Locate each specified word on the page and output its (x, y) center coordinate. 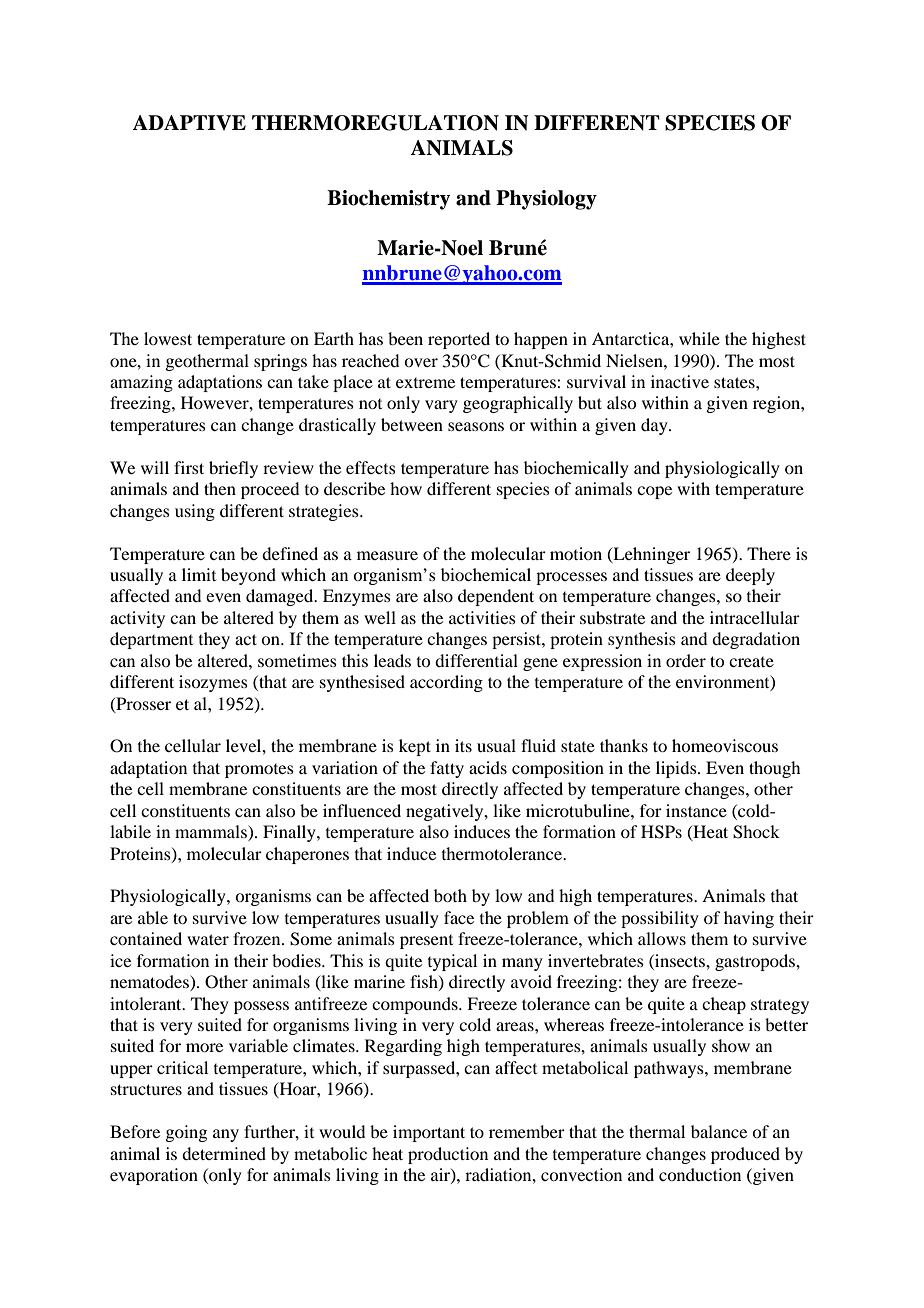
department (151, 640)
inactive (680, 381)
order (686, 660)
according (446, 683)
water (208, 939)
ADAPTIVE (189, 122)
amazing (141, 383)
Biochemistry (388, 200)
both (450, 895)
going (186, 1133)
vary (441, 406)
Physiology (546, 200)
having (749, 919)
